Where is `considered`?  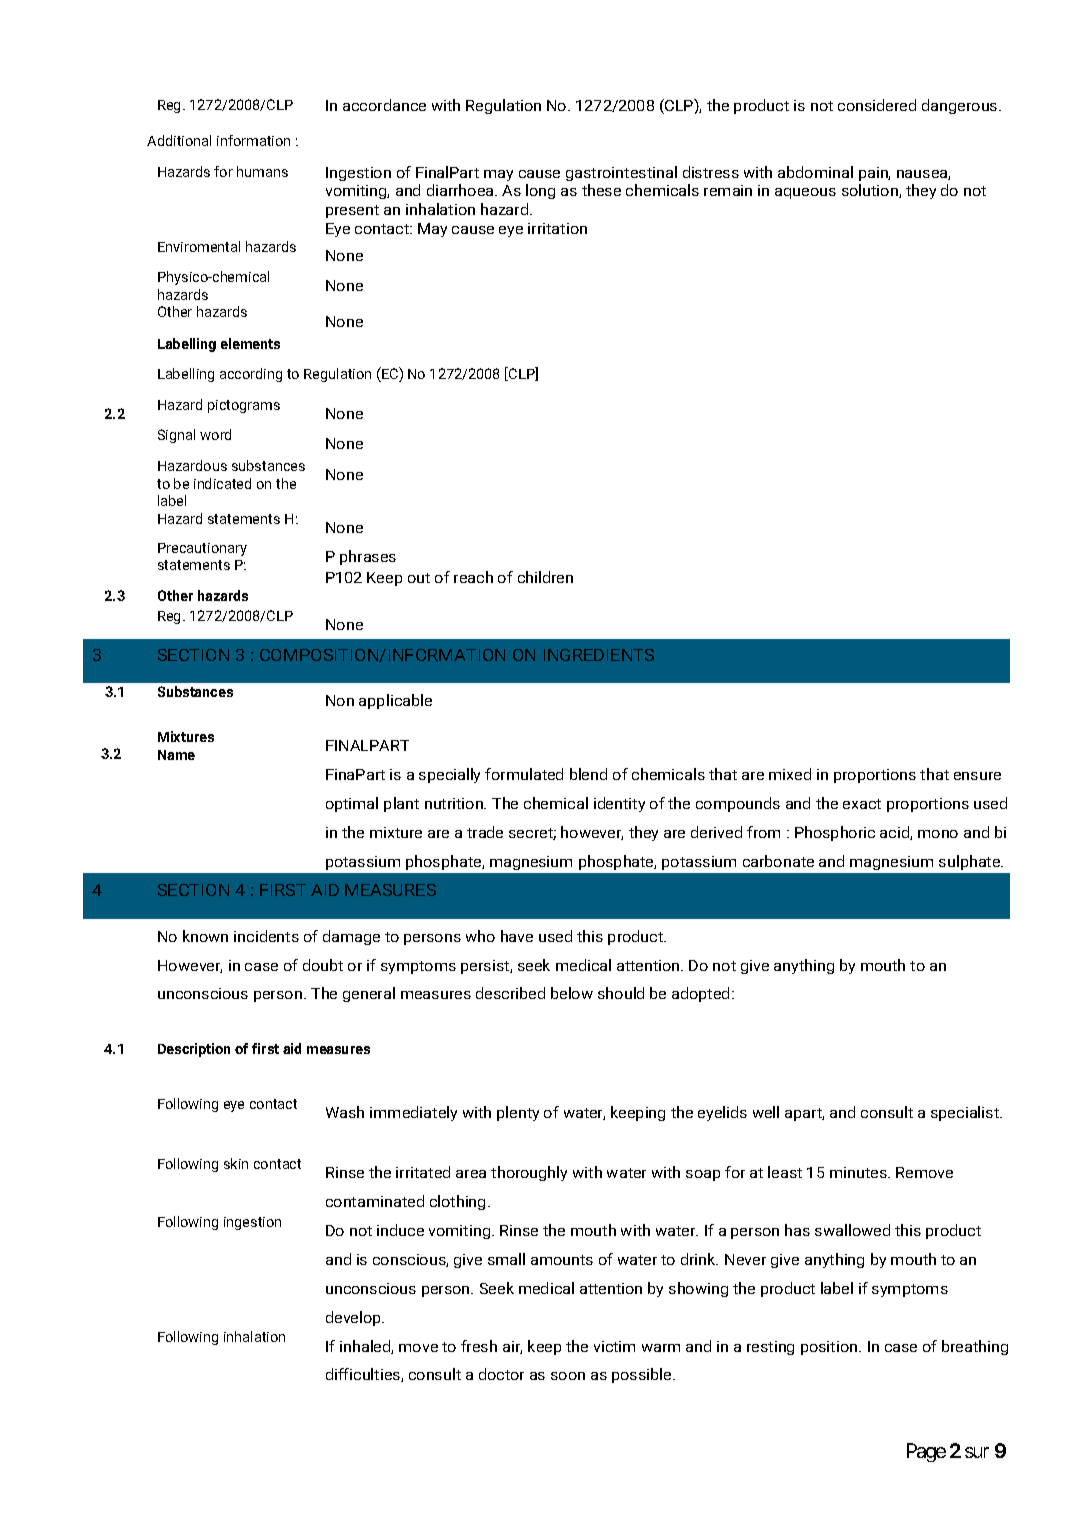
considered is located at coordinates (877, 105).
